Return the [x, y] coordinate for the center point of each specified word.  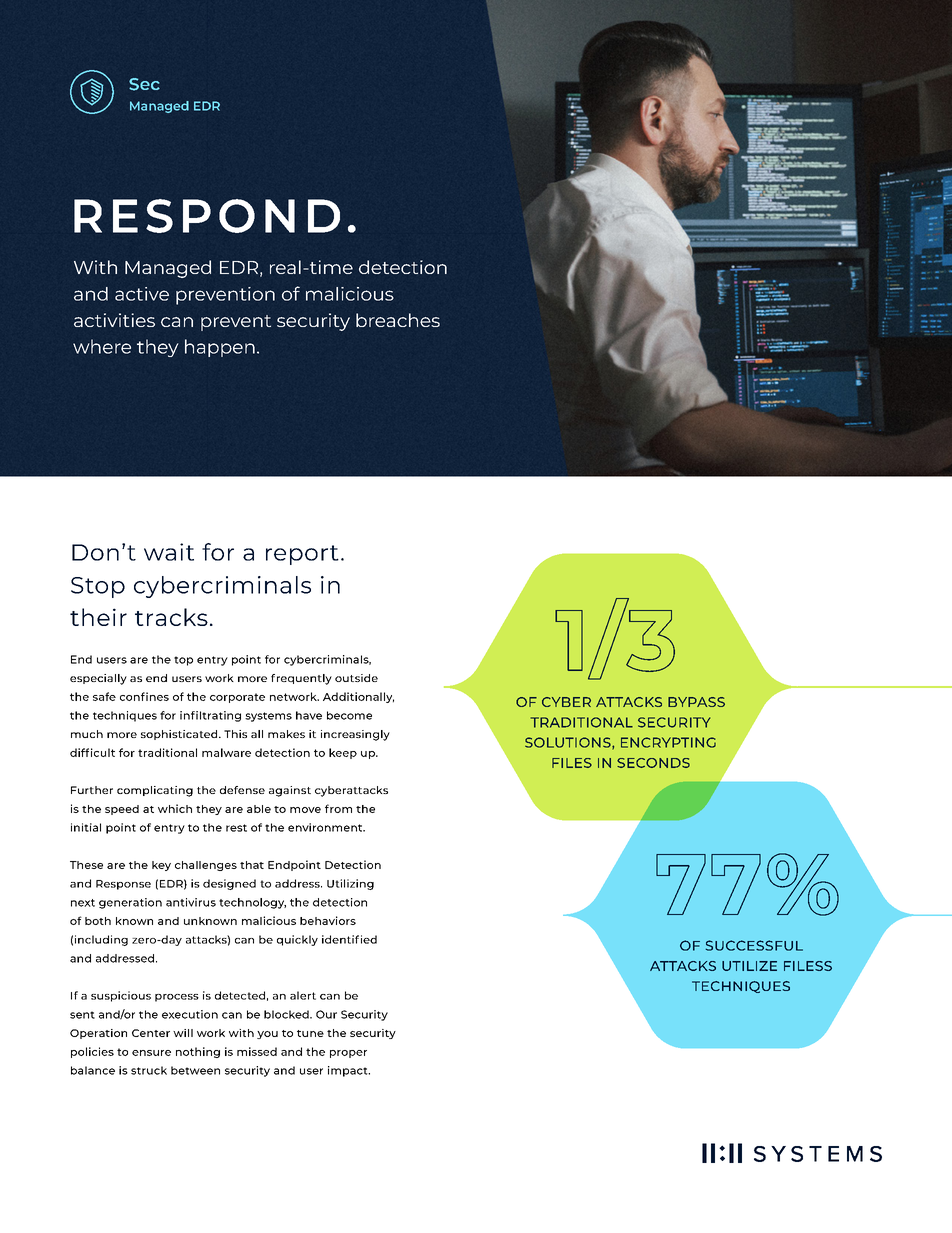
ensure [151, 1053]
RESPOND [207, 216]
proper [348, 1054]
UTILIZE [749, 966]
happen [220, 348]
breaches [398, 320]
